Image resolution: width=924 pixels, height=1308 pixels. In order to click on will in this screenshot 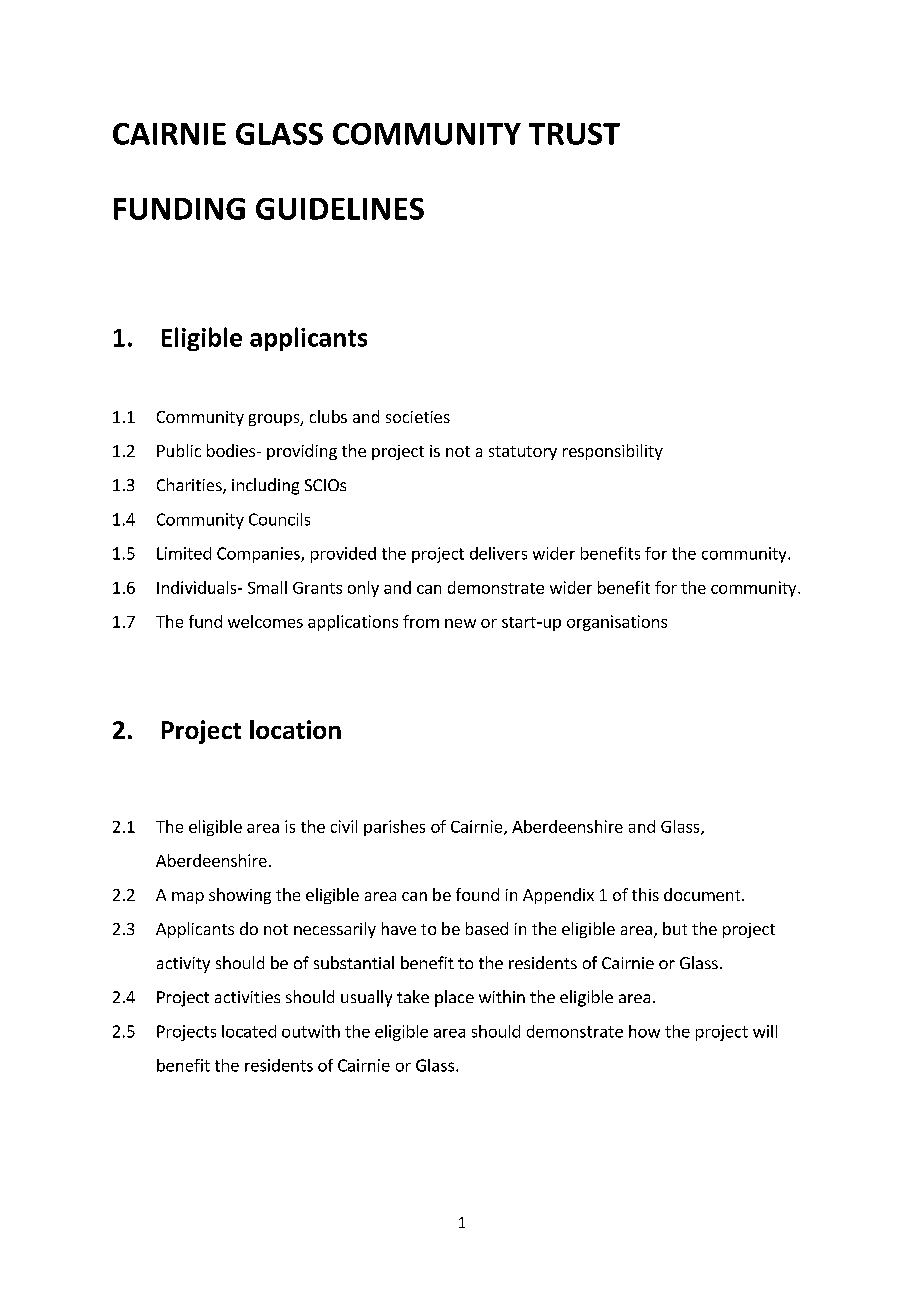, I will do `click(765, 1031)`.
